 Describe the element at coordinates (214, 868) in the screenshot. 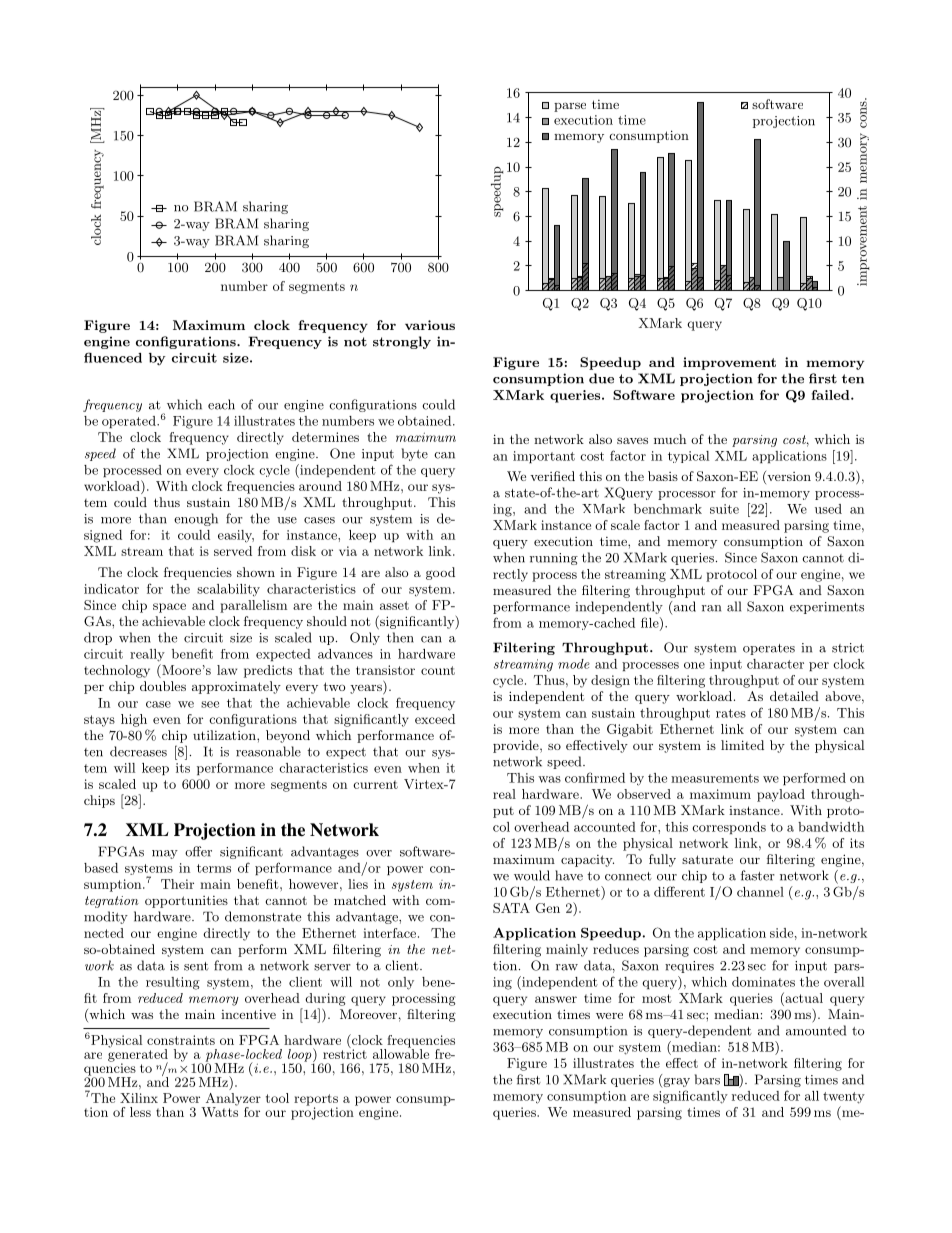

I see `terms` at that location.
